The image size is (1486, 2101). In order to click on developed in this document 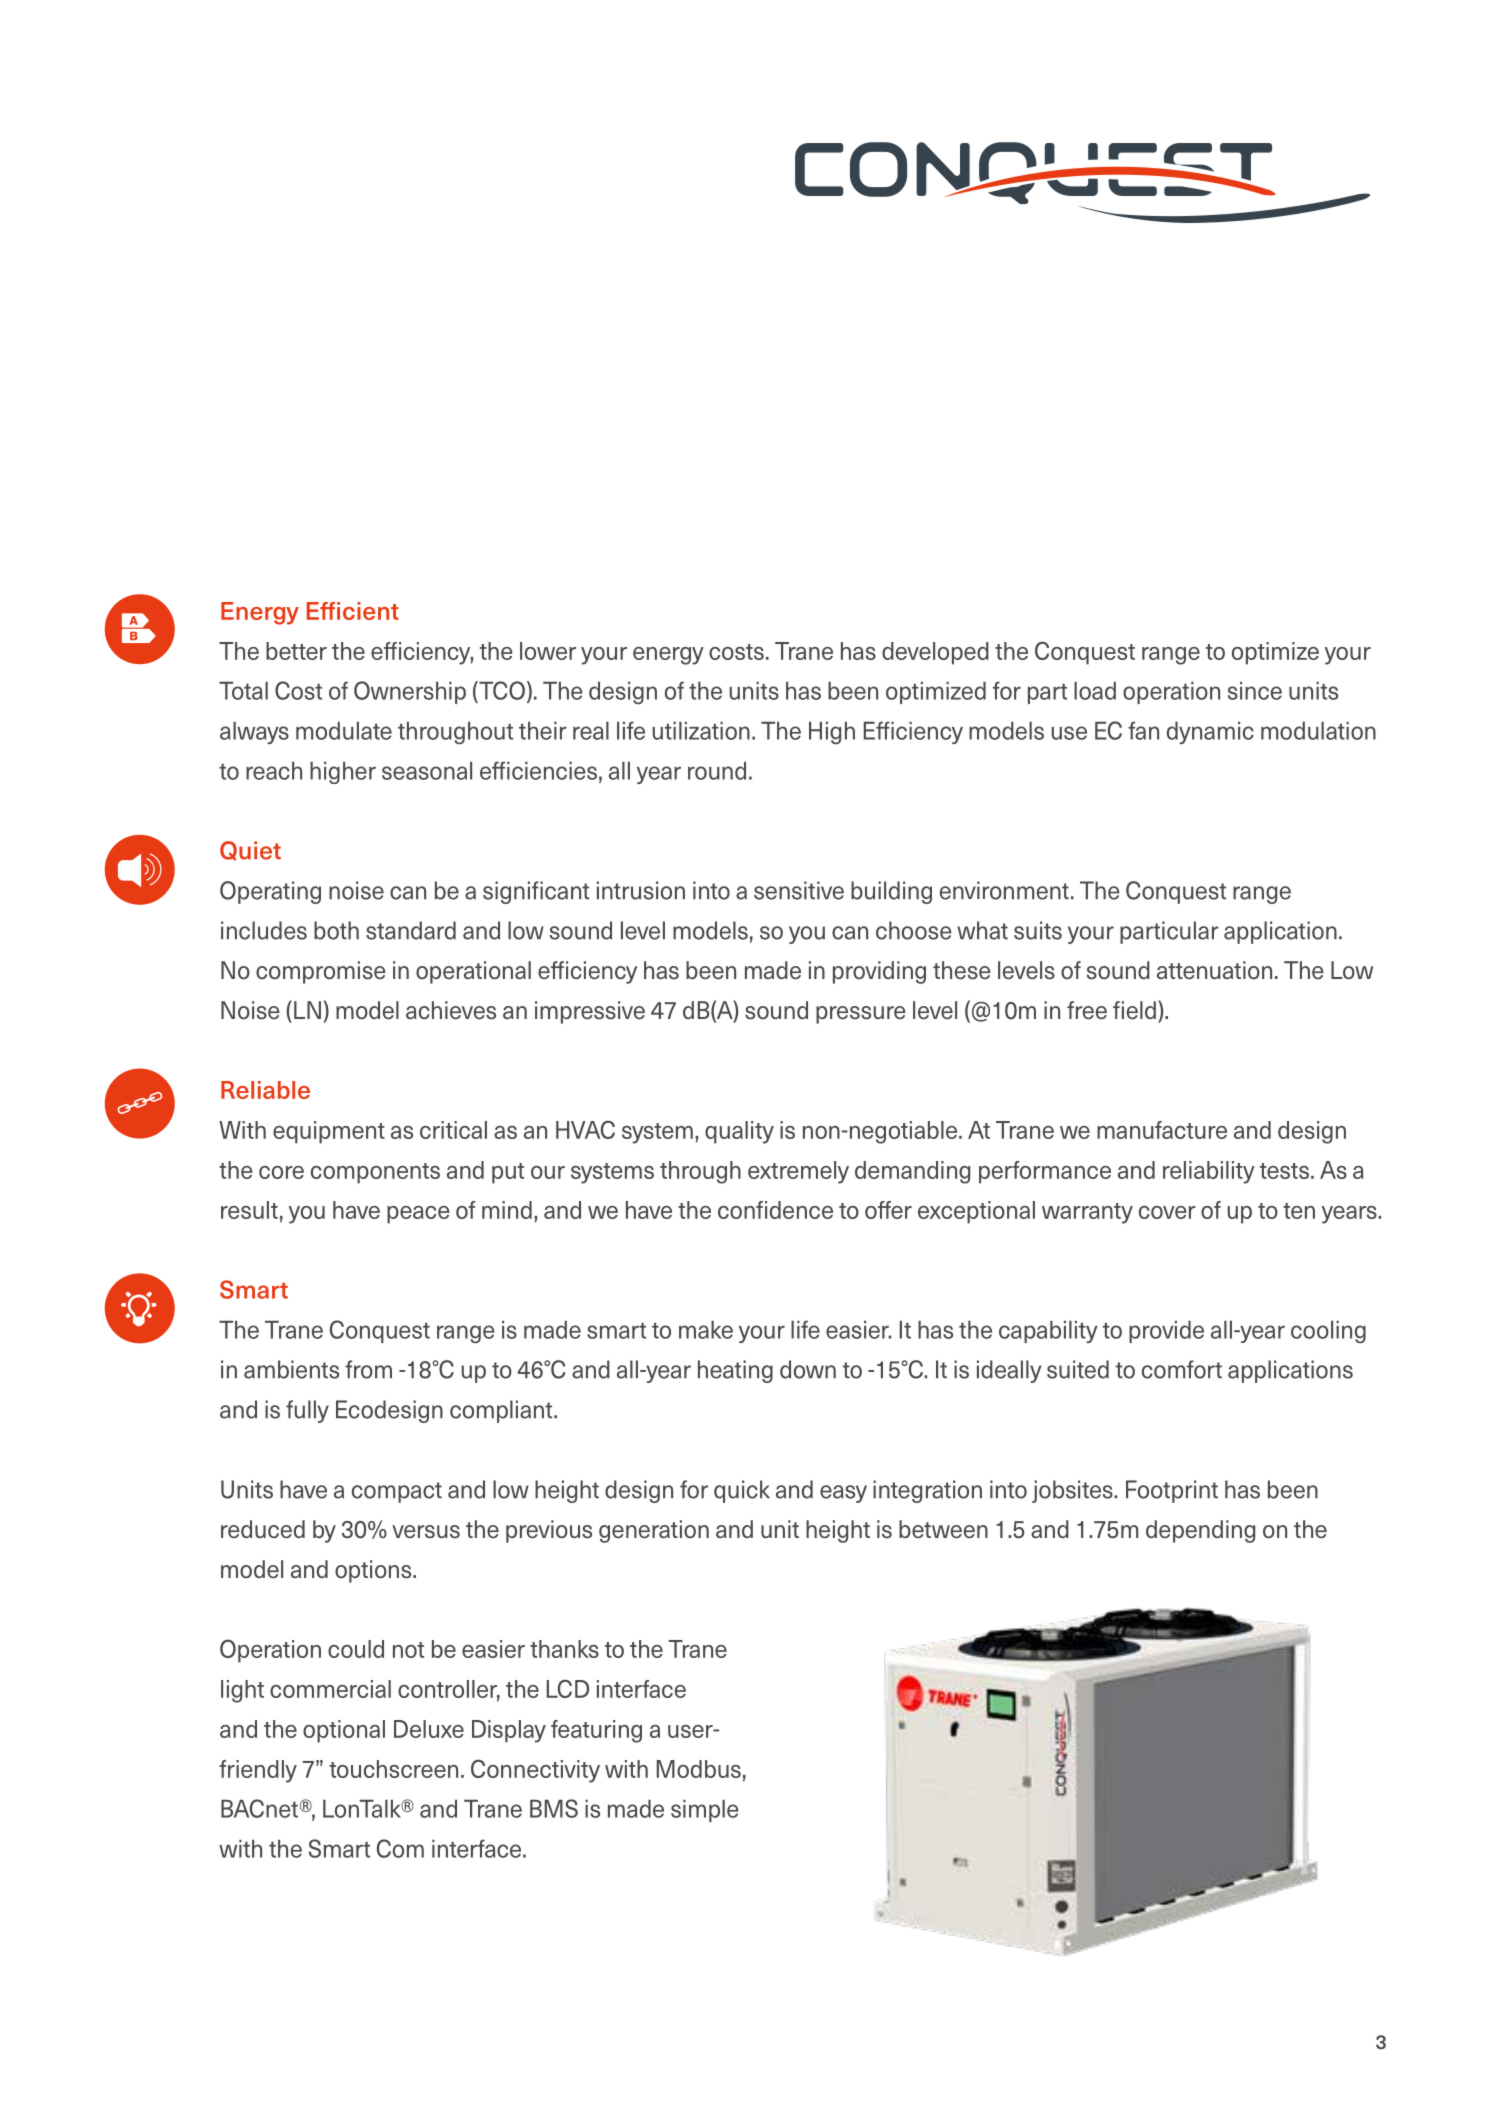, I will do `click(935, 653)`.
